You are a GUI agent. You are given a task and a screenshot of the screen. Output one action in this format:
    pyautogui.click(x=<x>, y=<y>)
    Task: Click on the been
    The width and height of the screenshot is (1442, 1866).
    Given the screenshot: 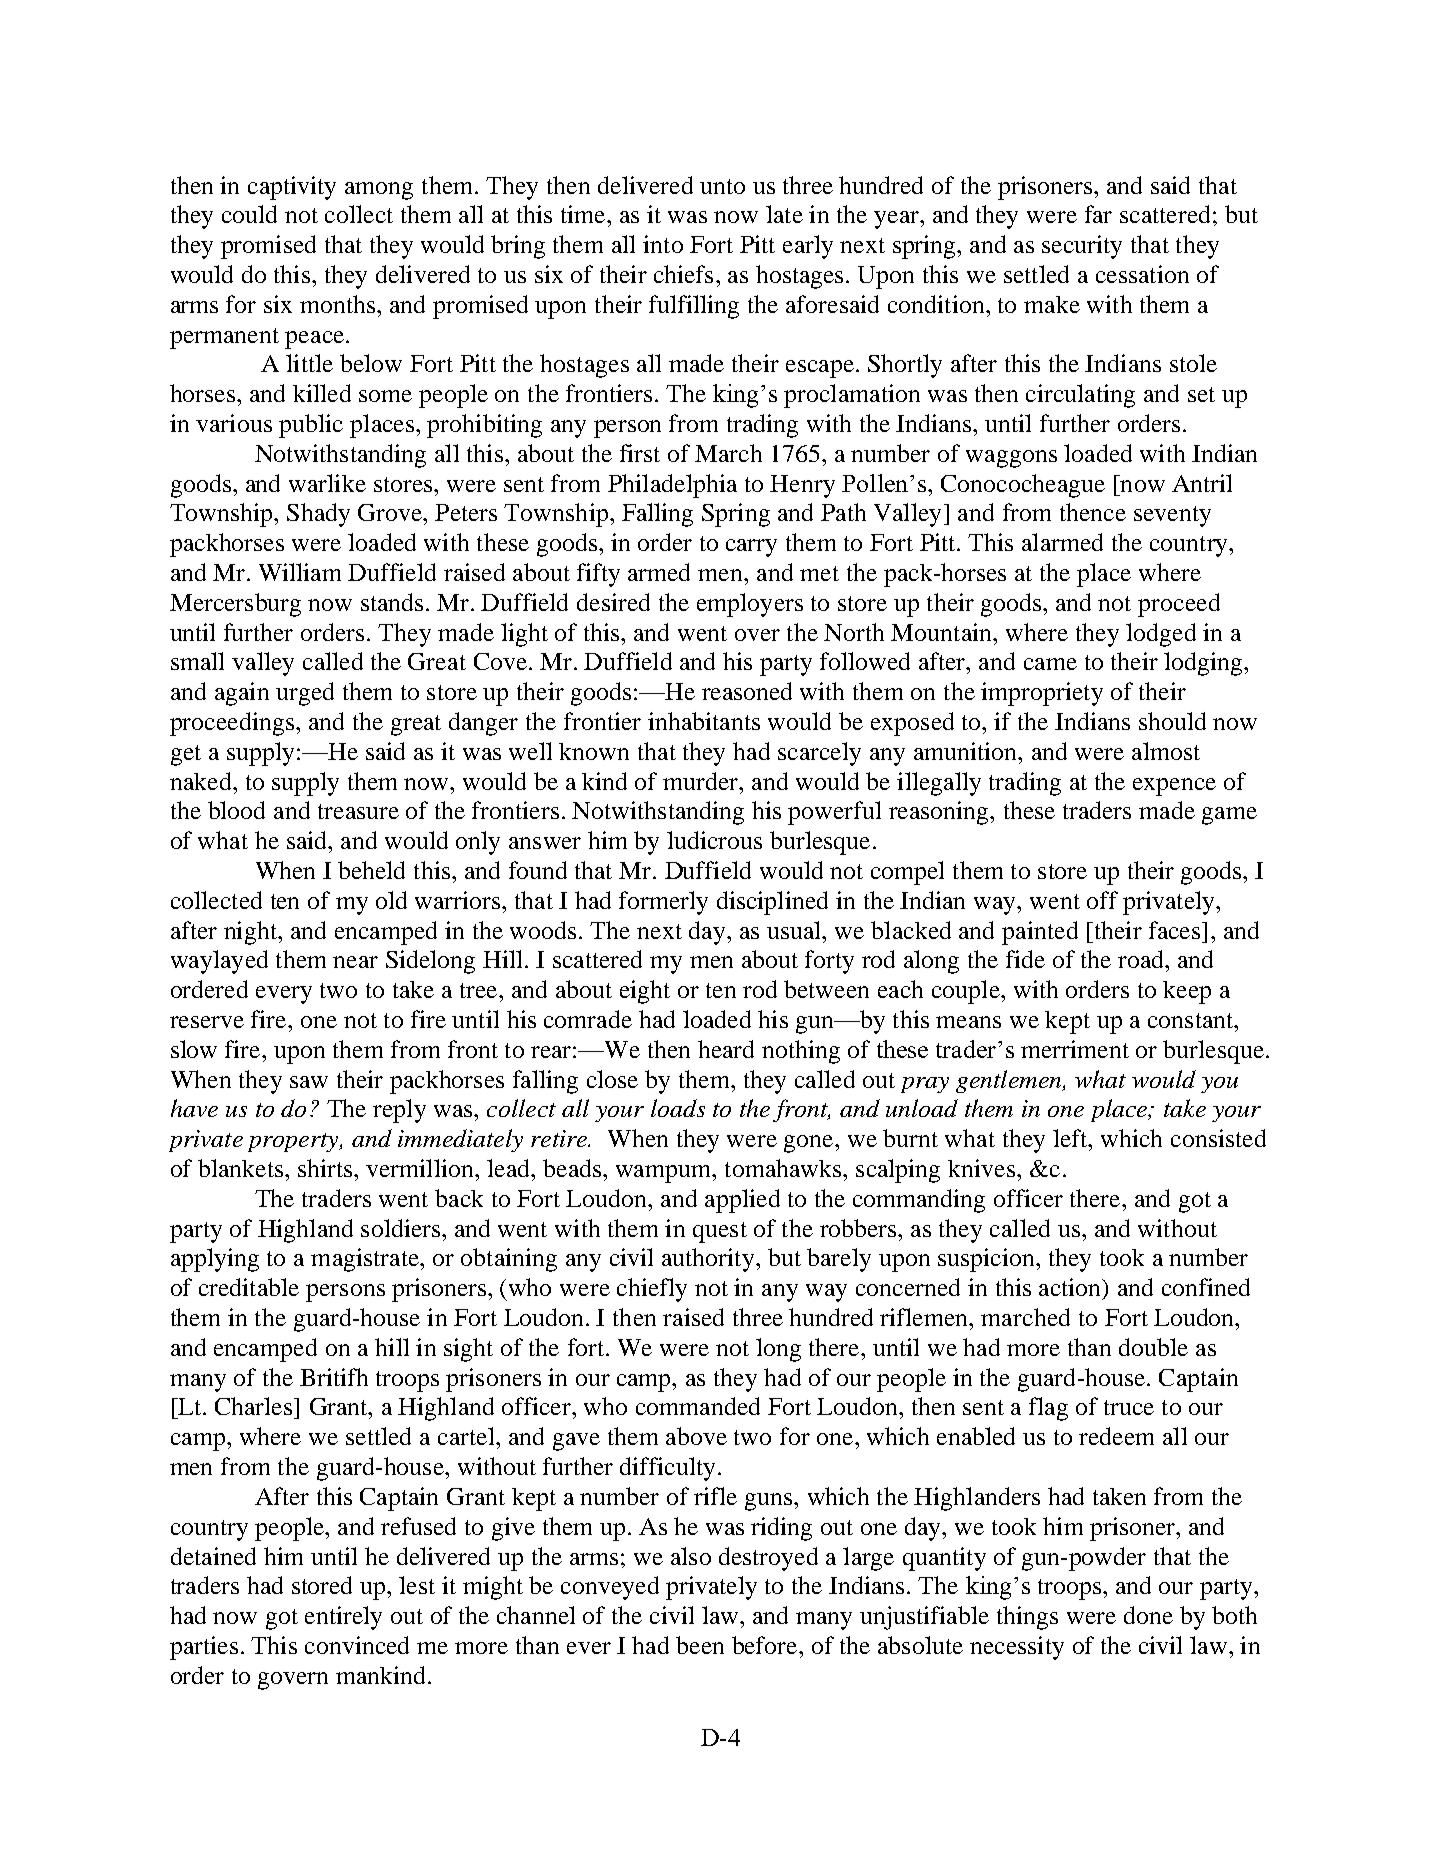 What is the action you would take?
    pyautogui.click(x=700, y=1645)
